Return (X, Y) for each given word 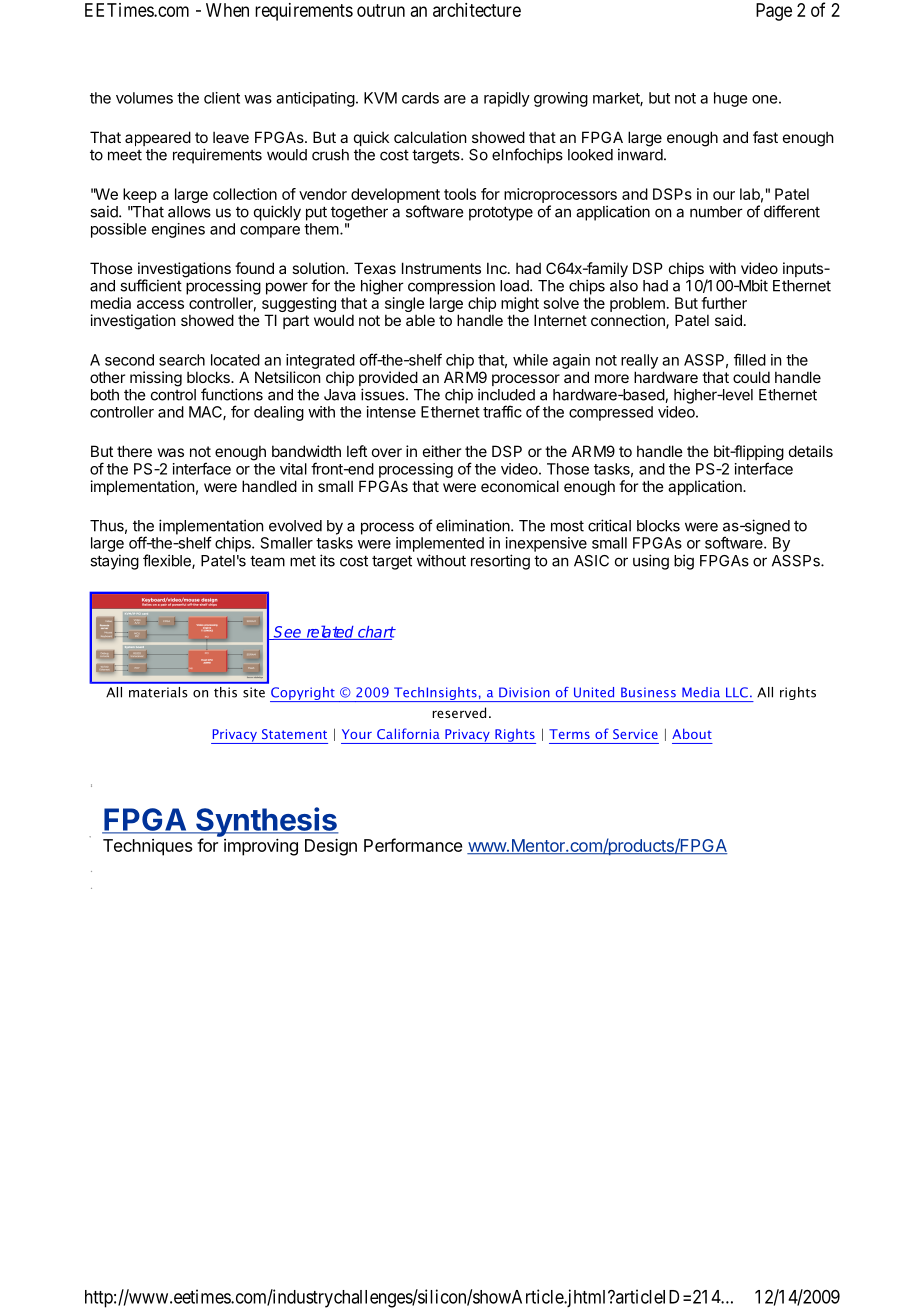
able (420, 320)
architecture (477, 10)
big (684, 562)
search (182, 360)
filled (750, 359)
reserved (459, 712)
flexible (168, 561)
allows (189, 212)
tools (460, 194)
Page (774, 12)
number (716, 212)
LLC (737, 692)
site (254, 692)
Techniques (147, 847)
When (227, 10)
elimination (474, 525)
